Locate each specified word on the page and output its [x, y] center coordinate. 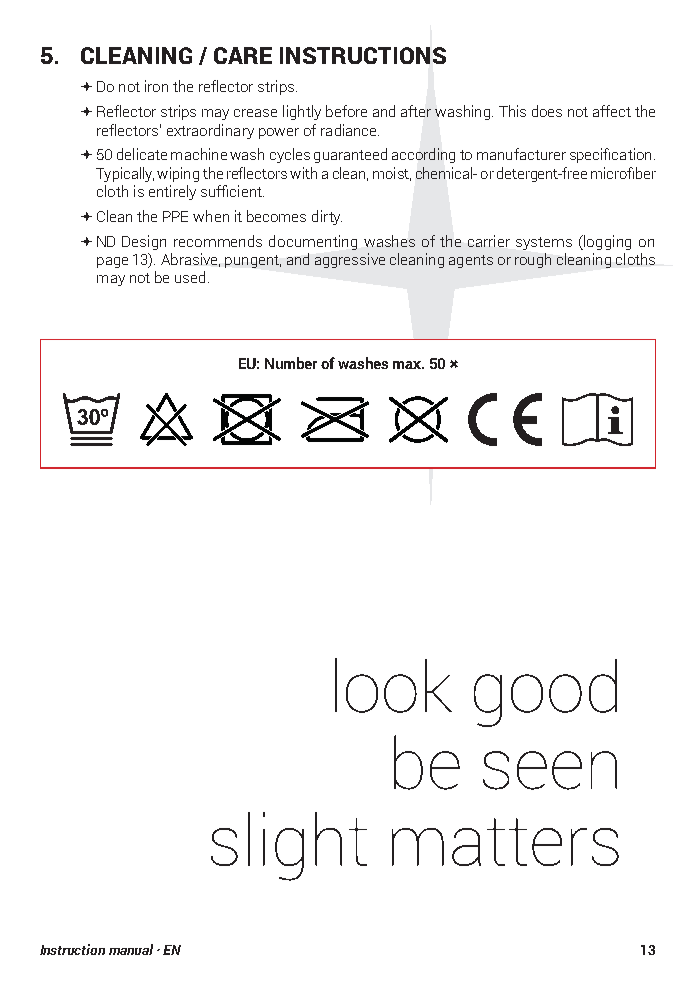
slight [289, 846]
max [408, 365]
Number [291, 363]
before [346, 111]
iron [156, 86]
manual [131, 949]
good [545, 693]
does [547, 111]
